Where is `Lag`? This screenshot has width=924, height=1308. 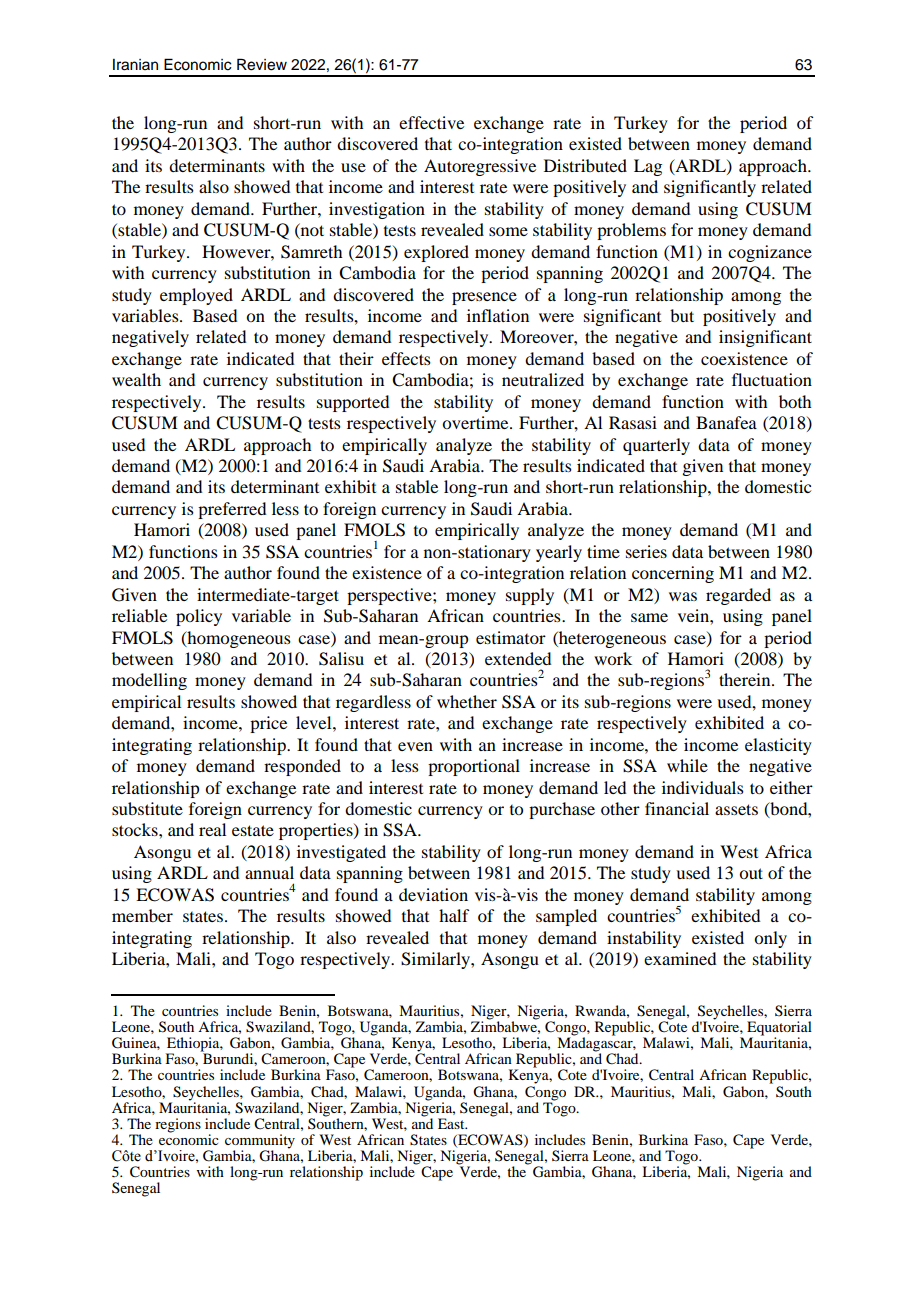
Lag is located at coordinates (648, 167).
